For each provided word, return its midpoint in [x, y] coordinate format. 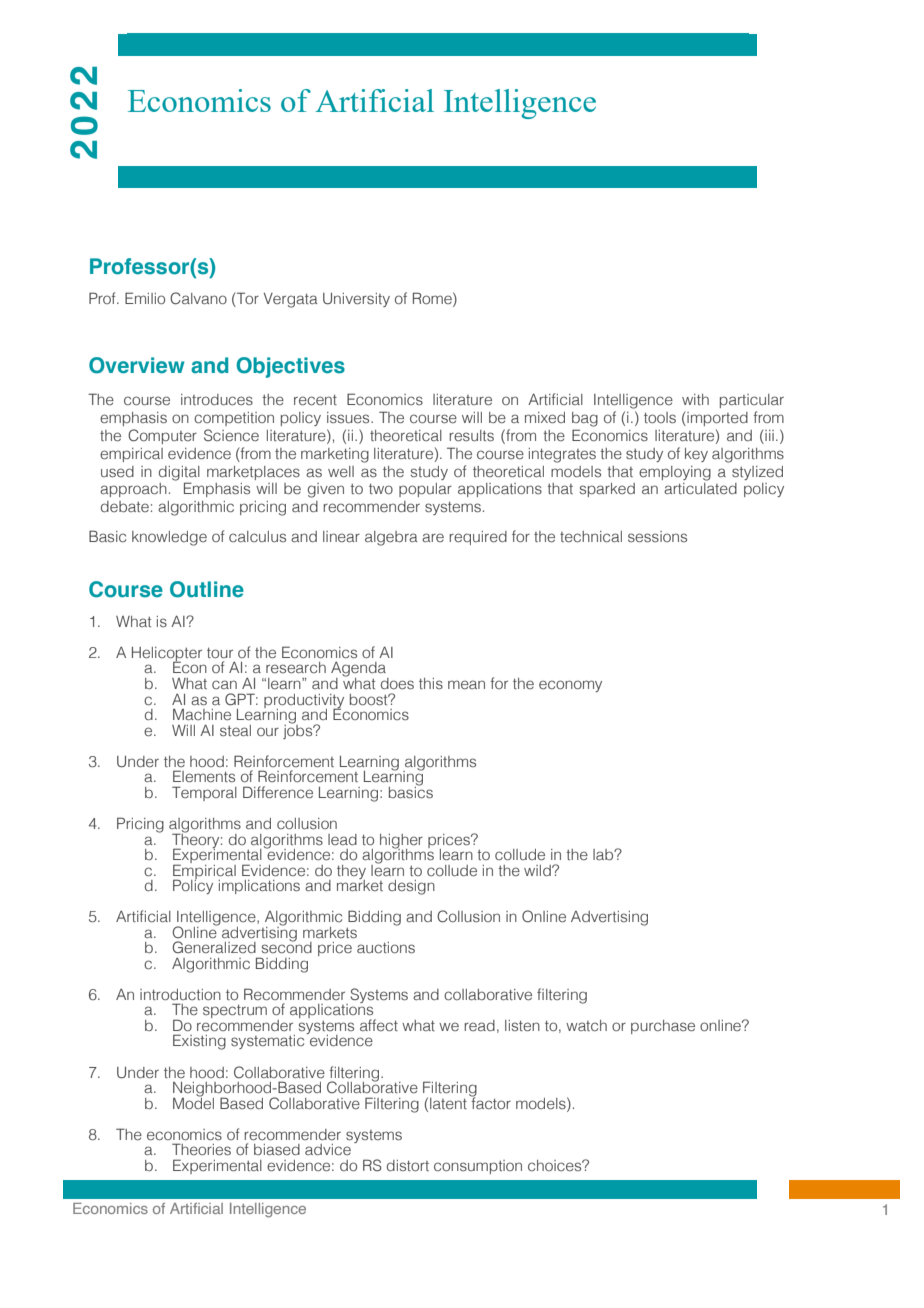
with [695, 399]
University [356, 300]
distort [408, 1165]
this [431, 683]
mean [466, 684]
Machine [202, 714]
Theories [201, 1149]
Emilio [145, 298]
